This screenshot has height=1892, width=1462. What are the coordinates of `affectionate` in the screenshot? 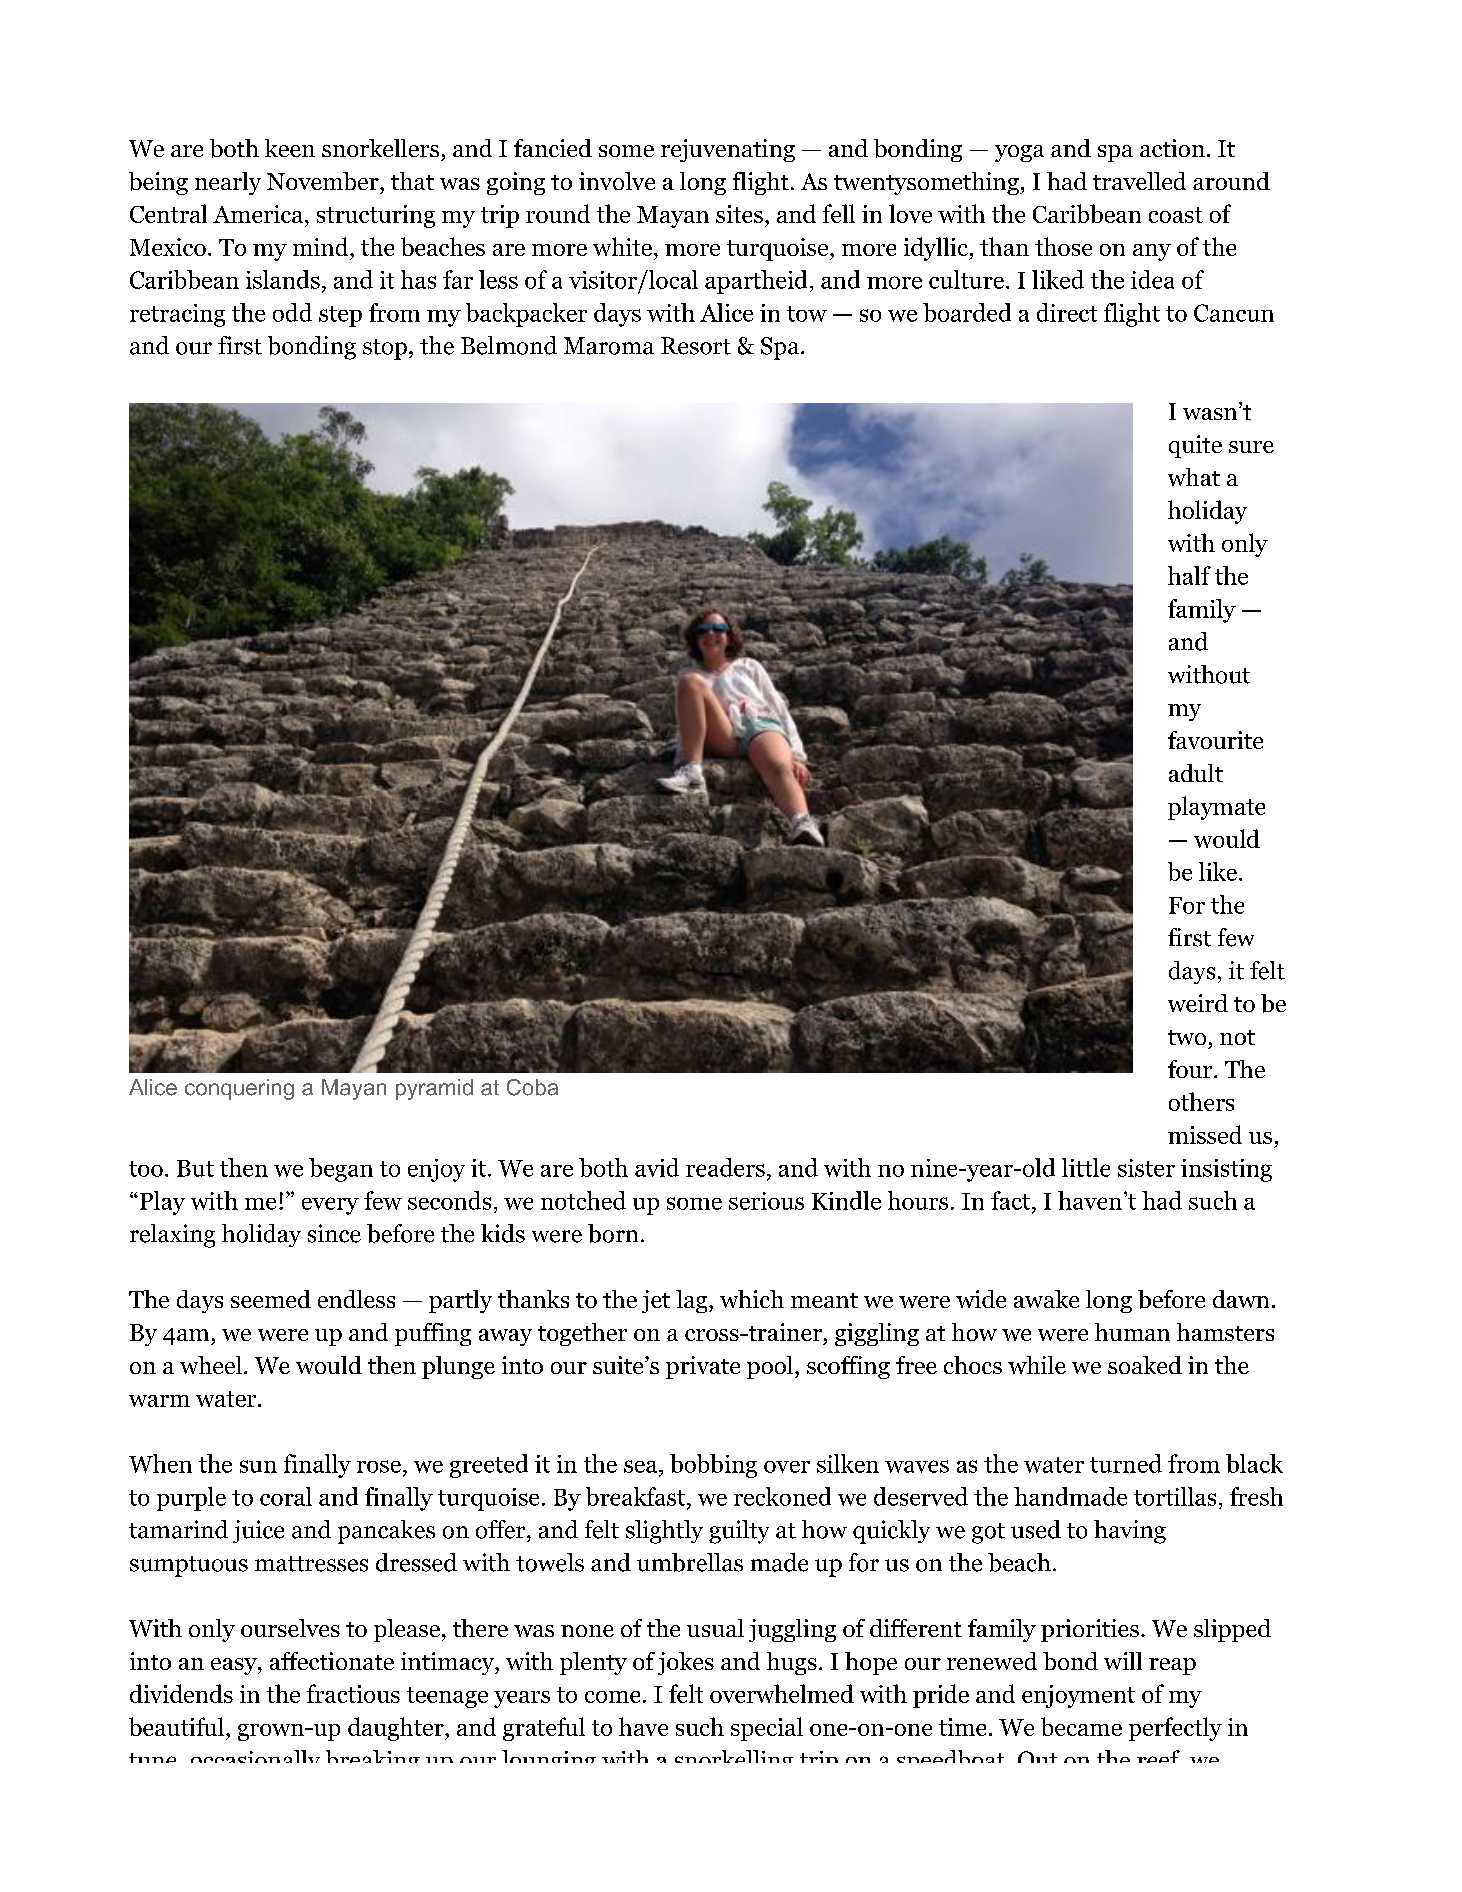 It's located at (332, 1661).
